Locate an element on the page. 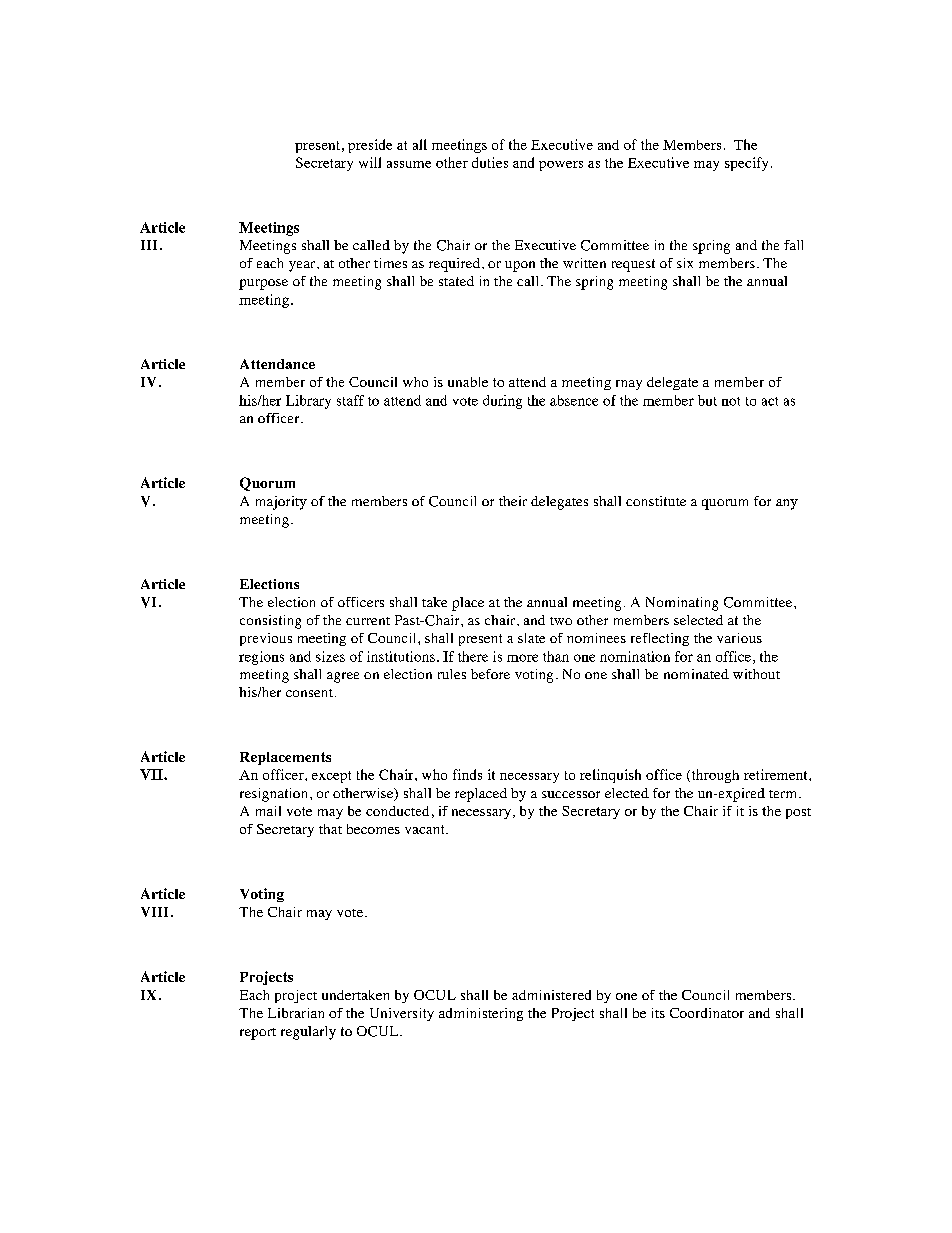 Image resolution: width=952 pixels, height=1233 pixels. report is located at coordinates (258, 1034).
